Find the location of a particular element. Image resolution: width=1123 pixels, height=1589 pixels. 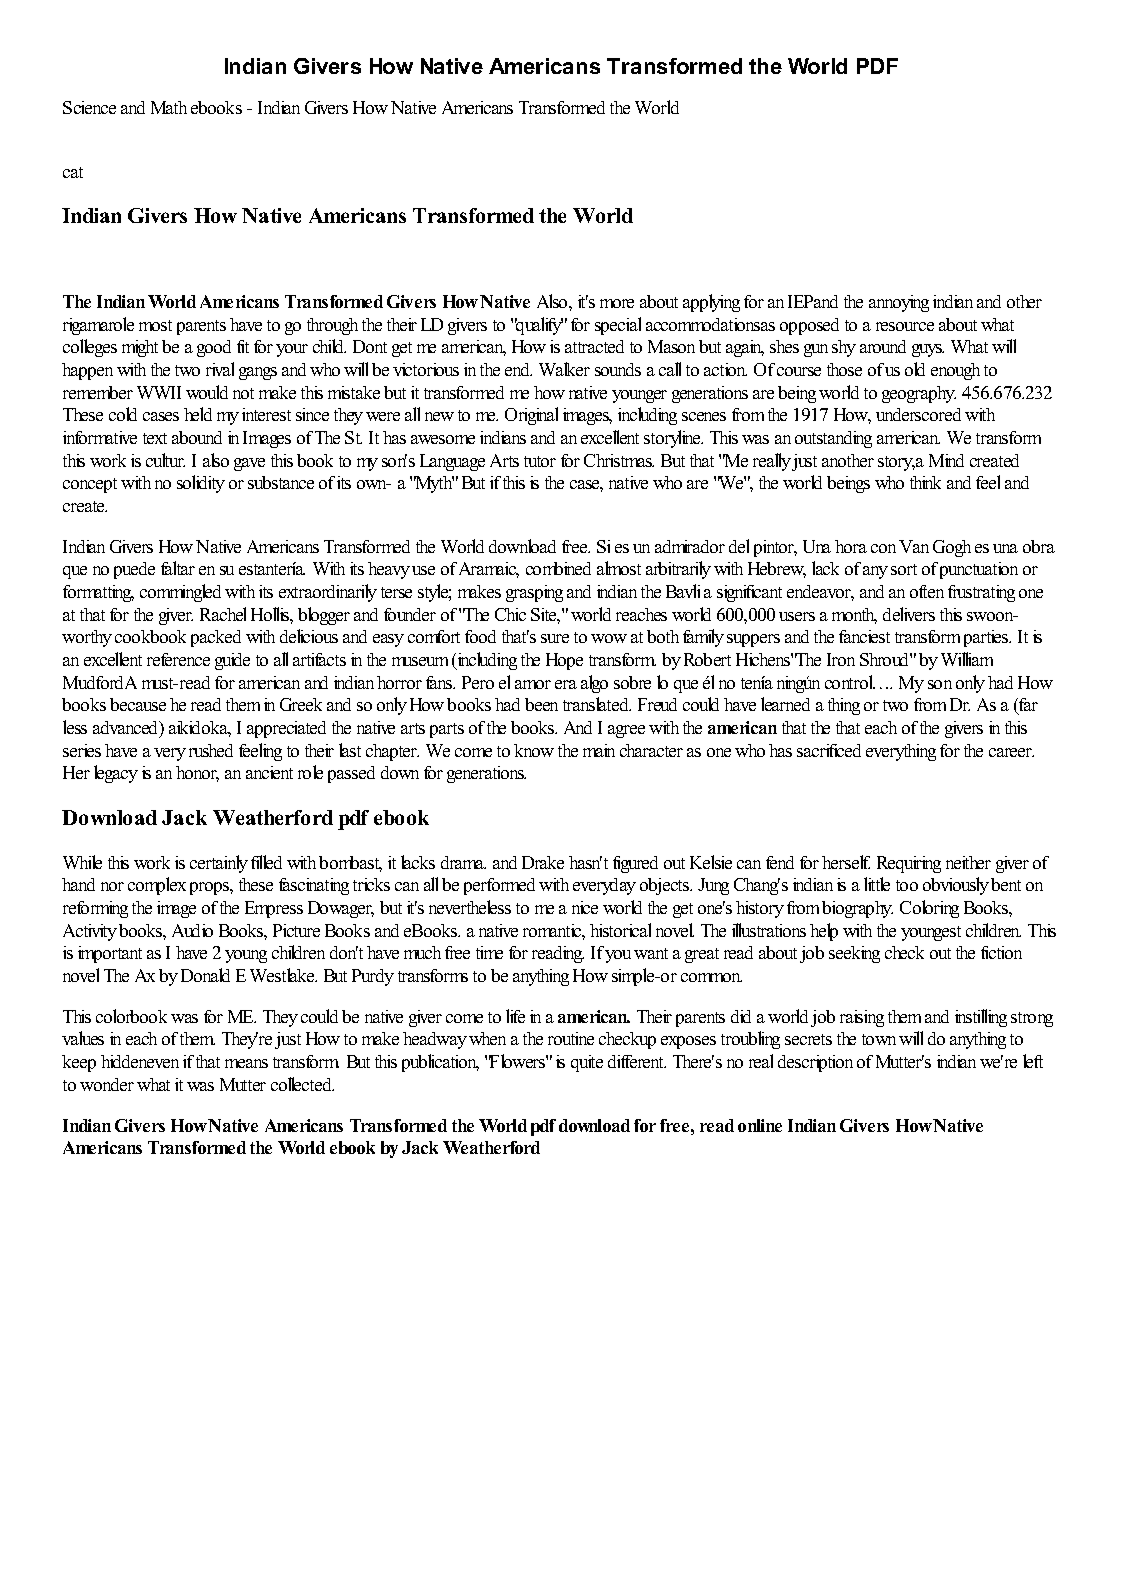

wonder is located at coordinates (107, 1084).
